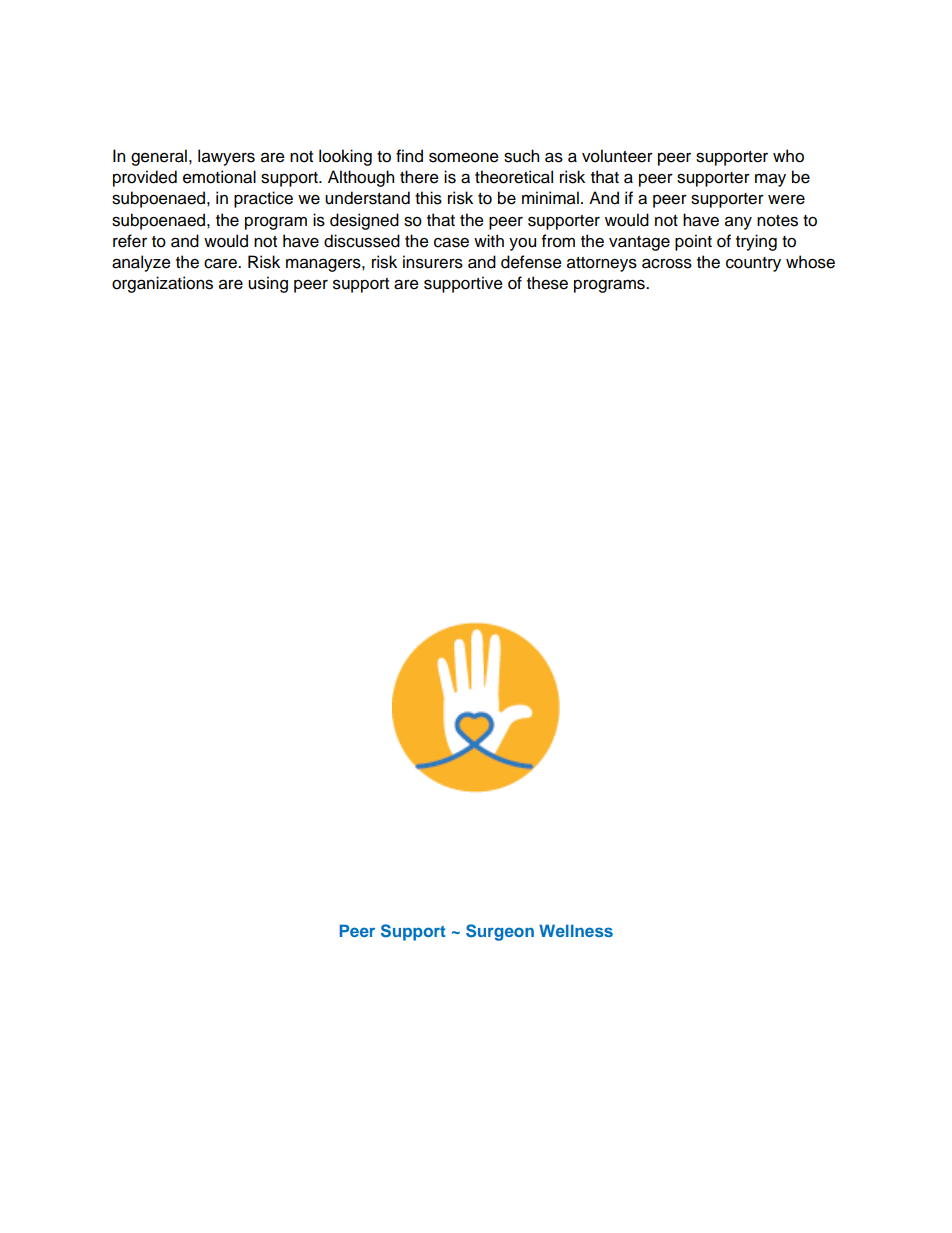  What do you see at coordinates (500, 932) in the page?
I see `Surgeon` at bounding box center [500, 932].
